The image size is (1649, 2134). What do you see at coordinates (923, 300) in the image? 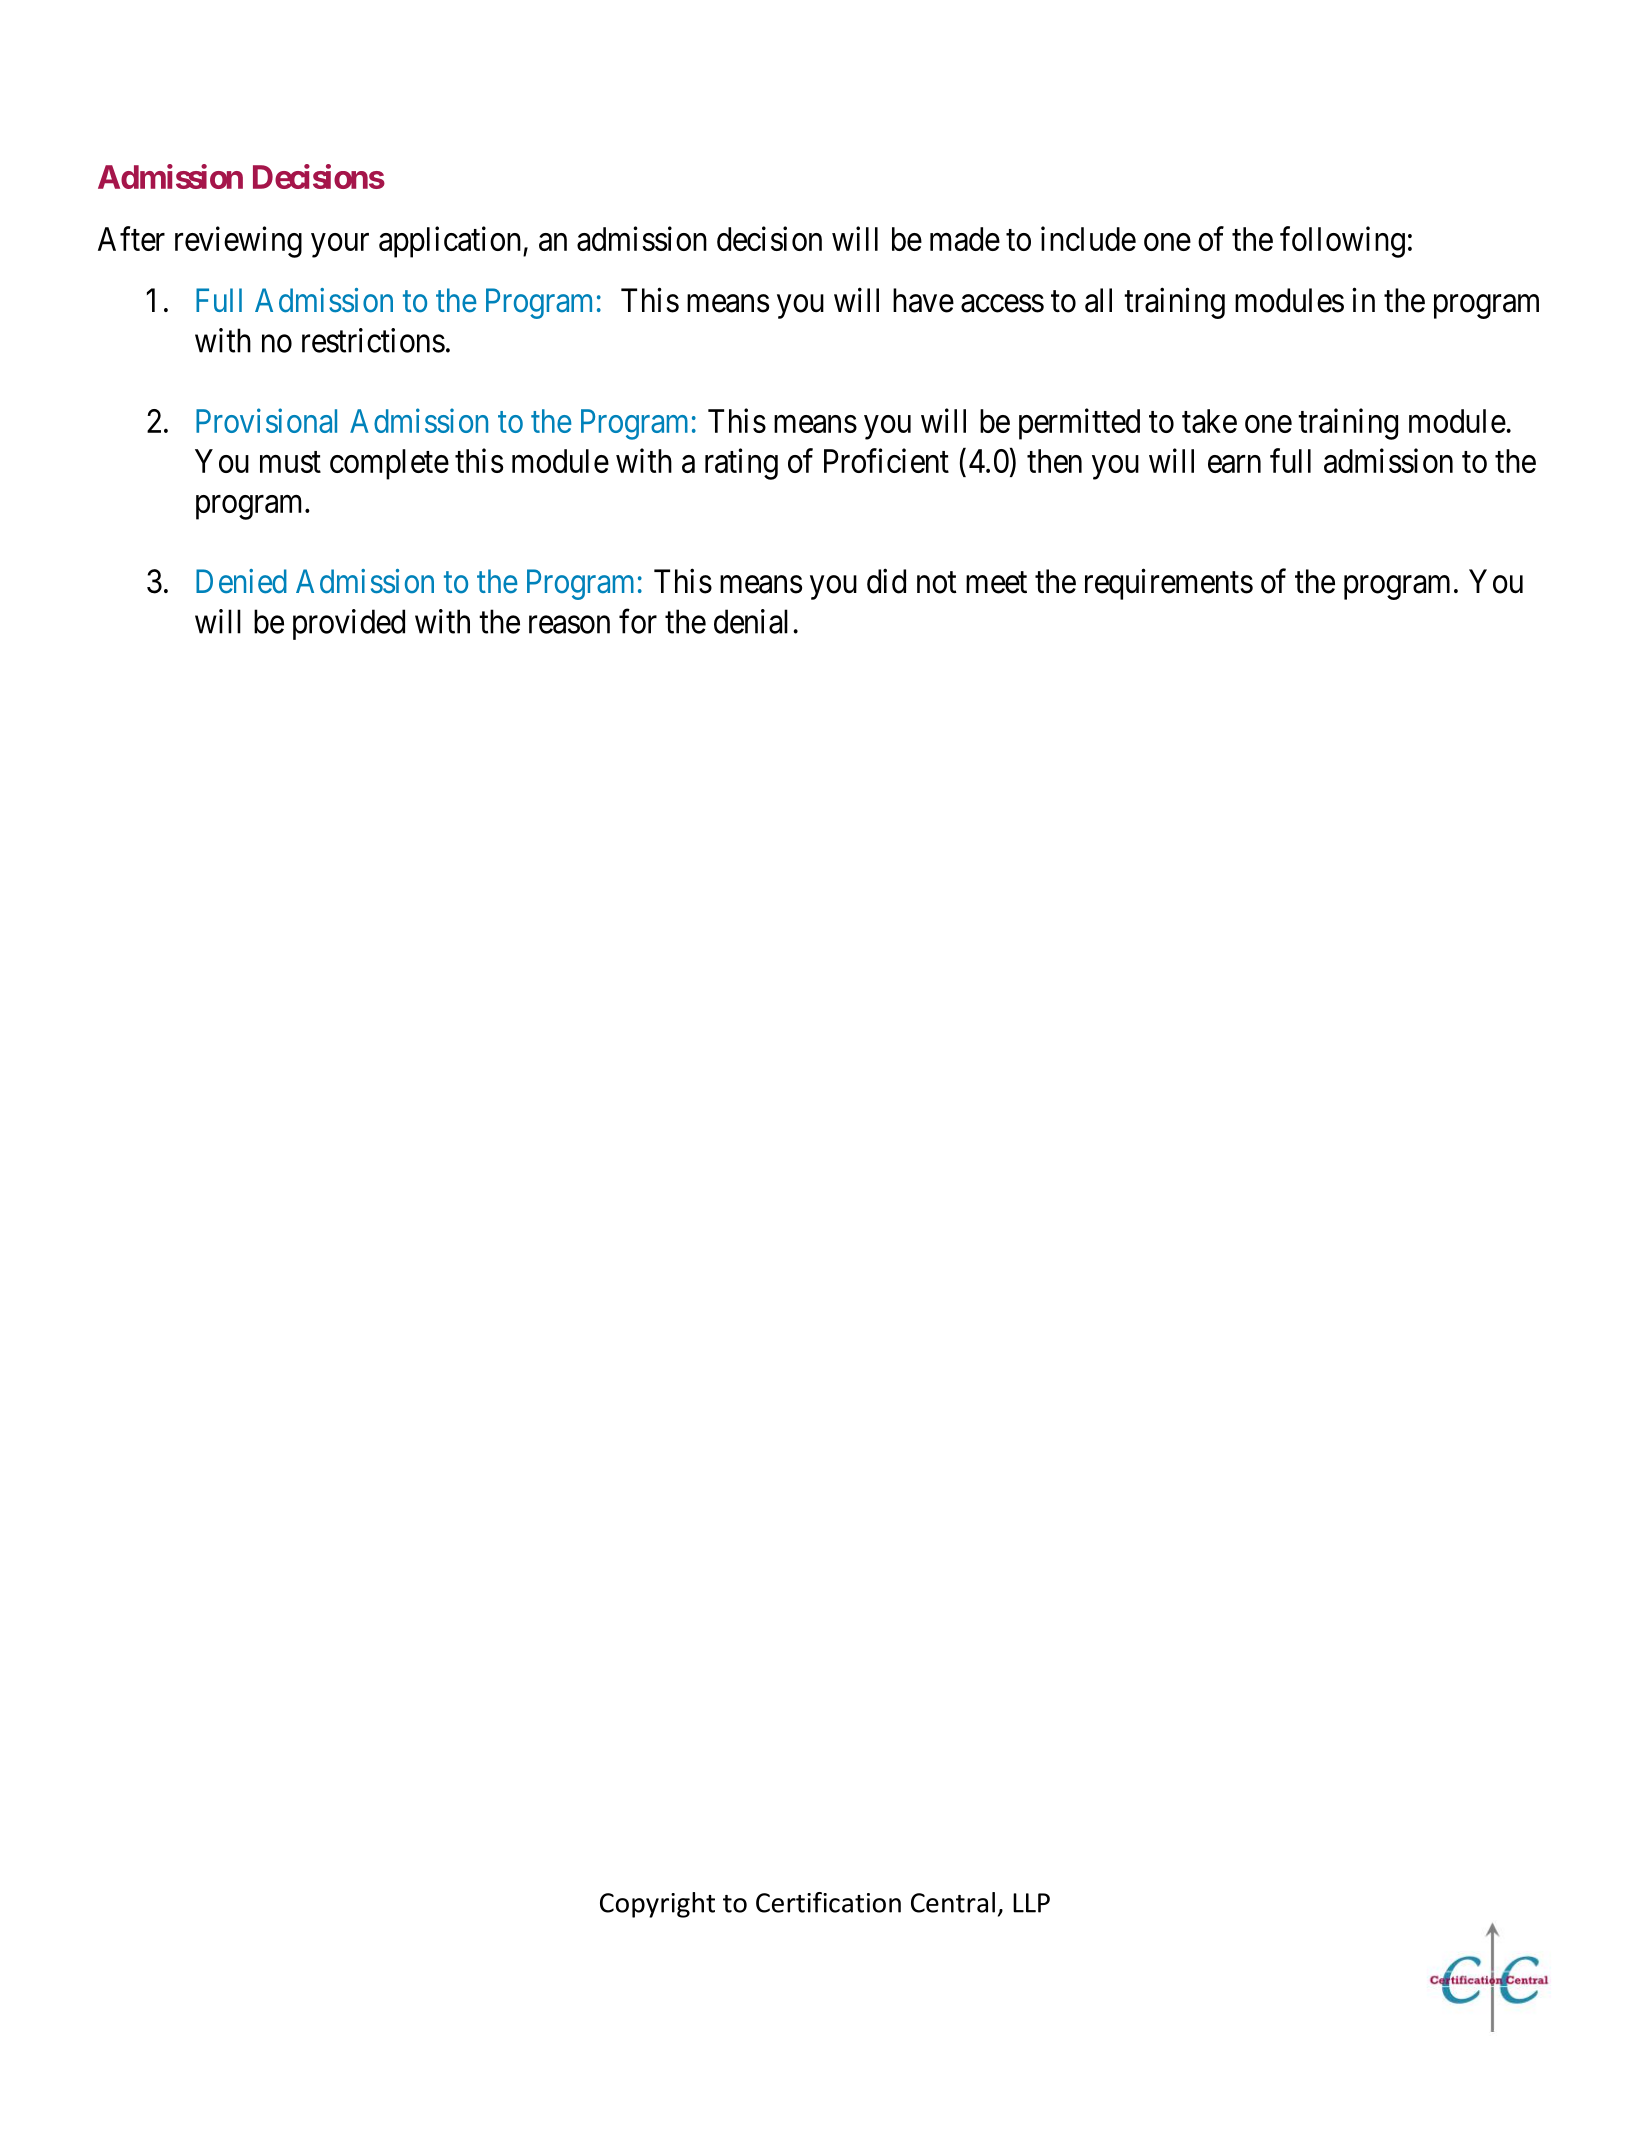
I see `have` at bounding box center [923, 300].
